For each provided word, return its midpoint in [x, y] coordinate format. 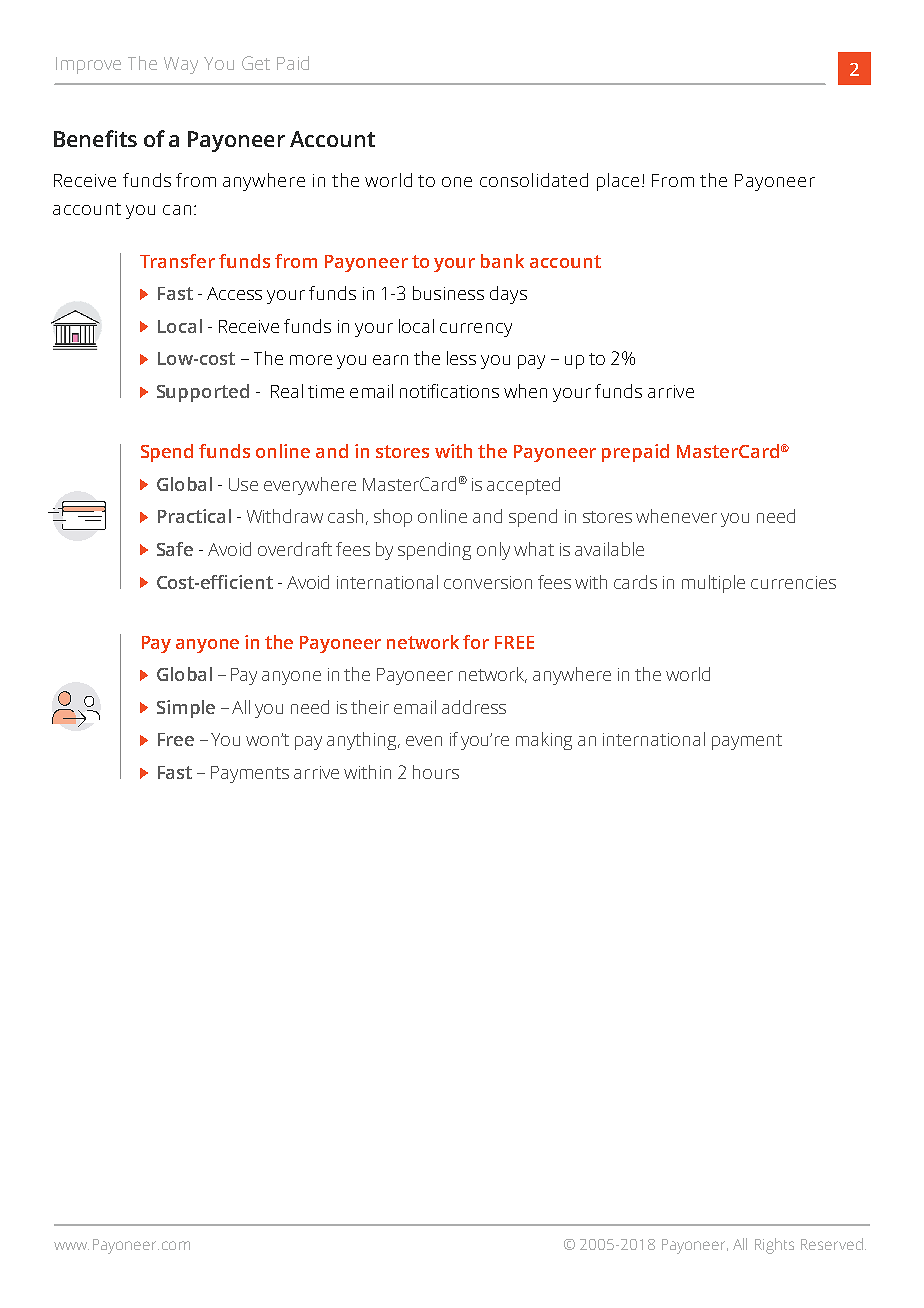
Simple [186, 709]
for [476, 642]
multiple [713, 584]
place [618, 182]
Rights [774, 1246]
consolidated [534, 180]
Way [181, 65]
